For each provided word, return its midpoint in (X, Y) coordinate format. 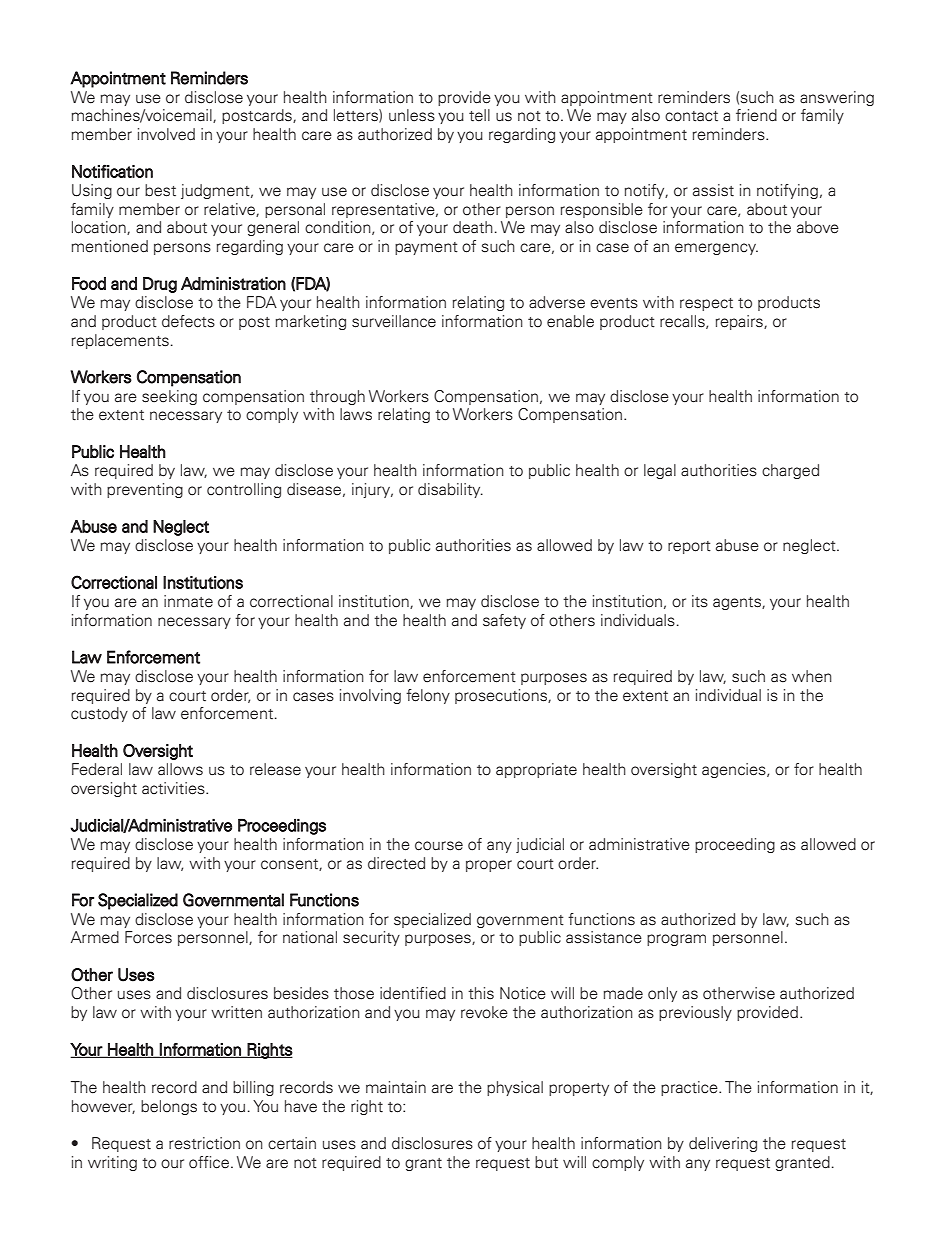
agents (738, 603)
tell (479, 115)
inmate (188, 601)
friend (756, 115)
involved (166, 134)
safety (504, 621)
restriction (204, 1143)
